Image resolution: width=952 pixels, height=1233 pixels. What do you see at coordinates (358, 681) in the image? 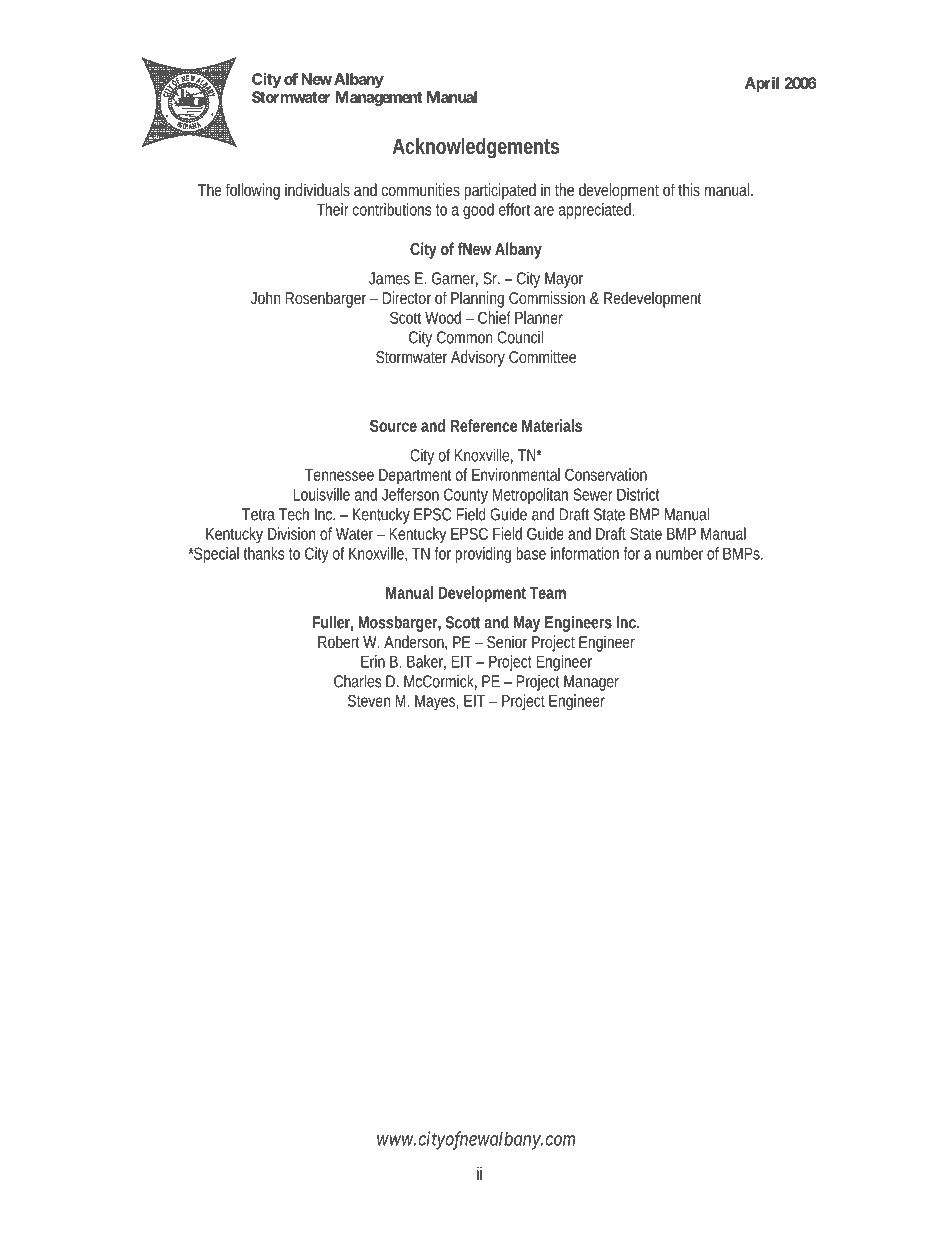
I see `Charles` at bounding box center [358, 681].
